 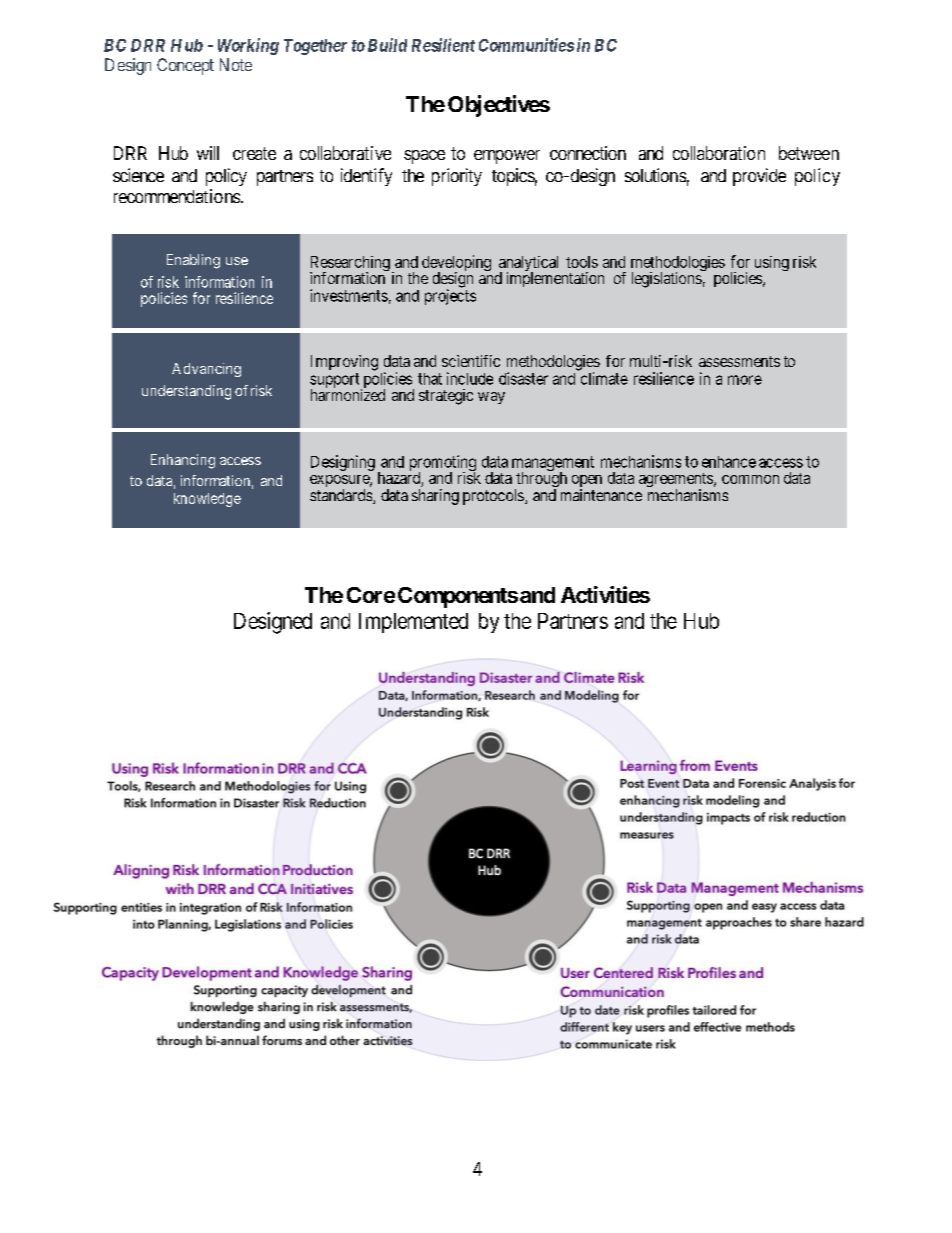 What do you see at coordinates (413, 623) in the document?
I see `Implemented` at bounding box center [413, 623].
